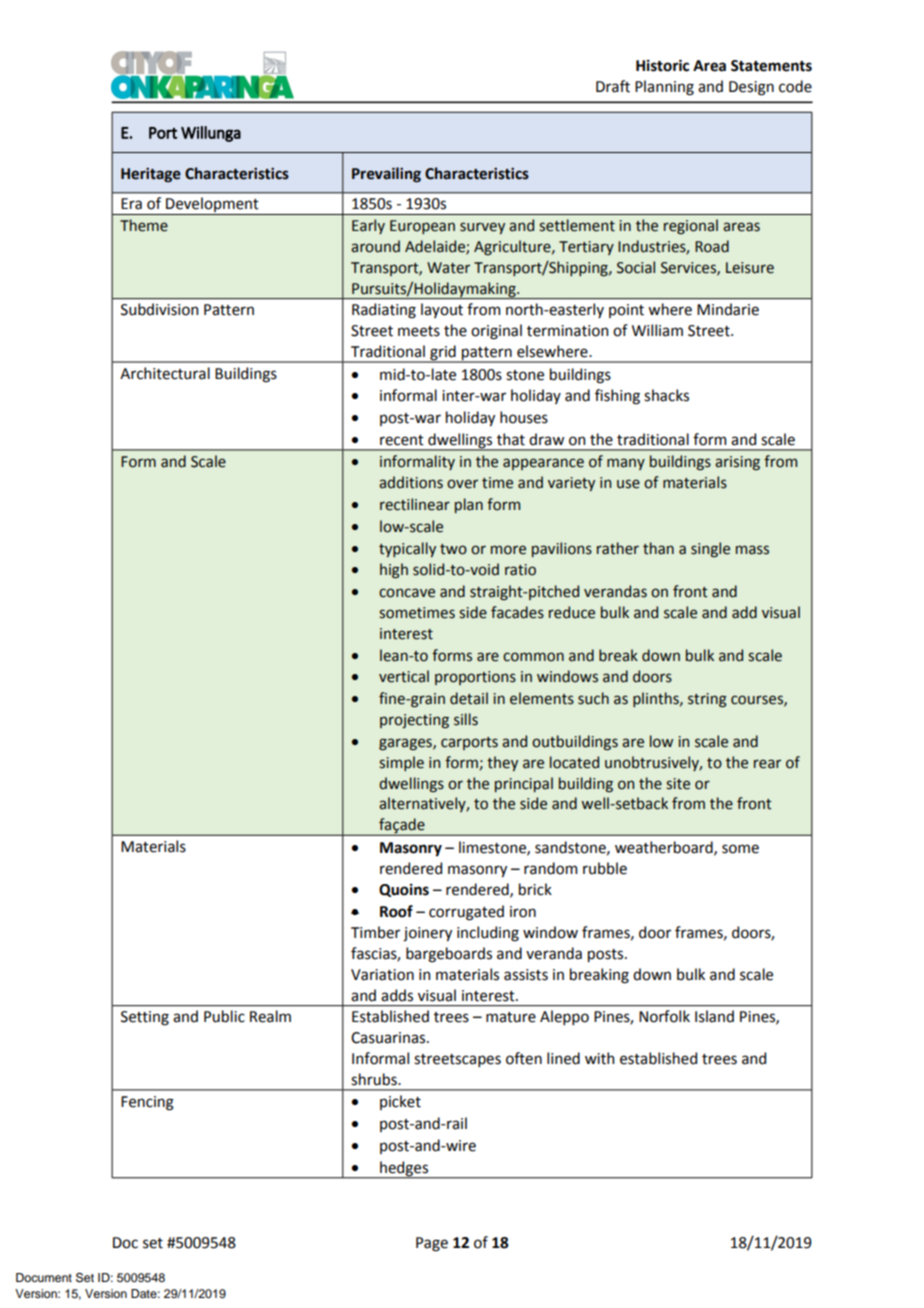 The height and width of the screenshot is (1308, 924). Describe the element at coordinates (678, 784) in the screenshot. I see `site` at that location.
